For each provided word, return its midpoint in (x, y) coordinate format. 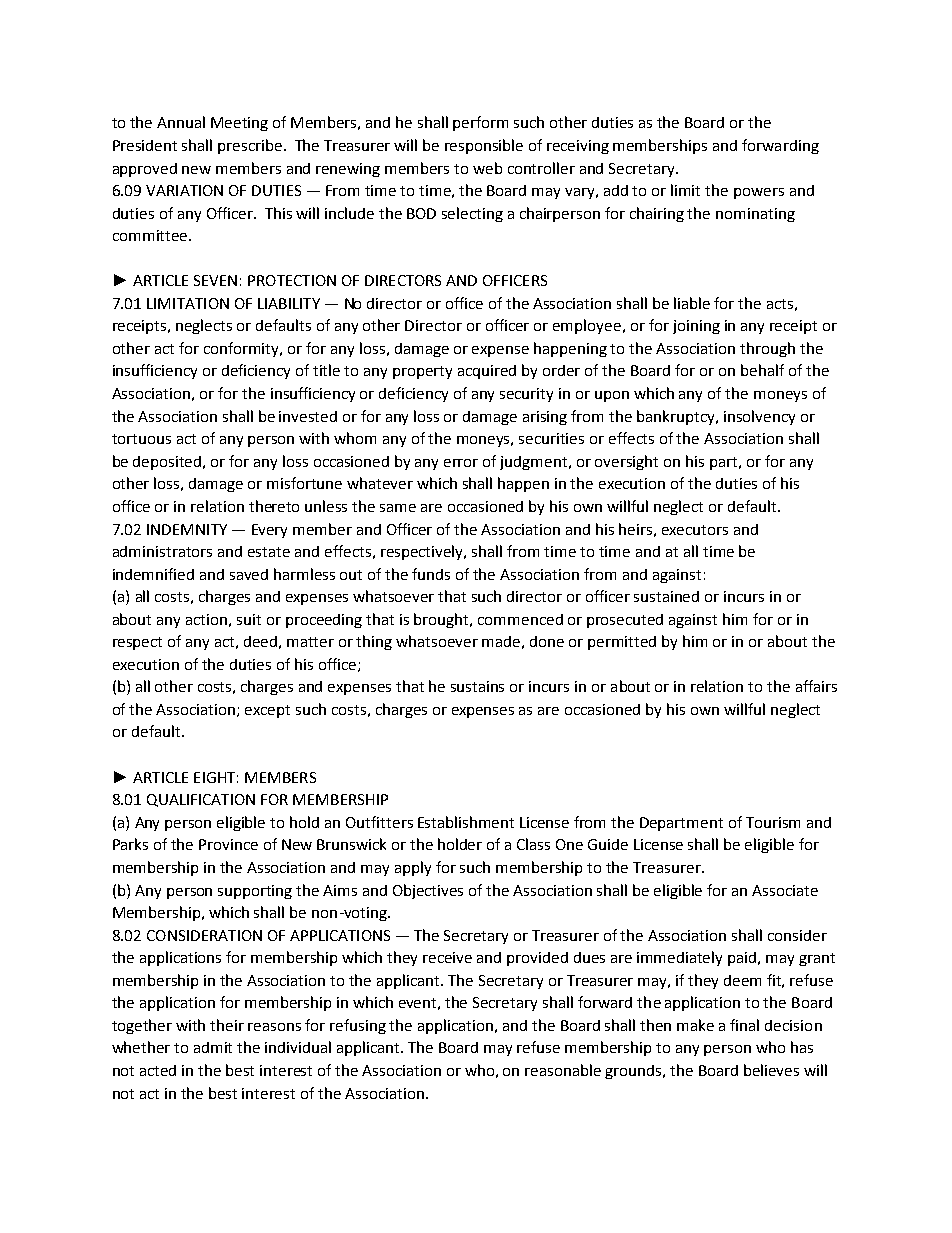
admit (213, 1047)
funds (431, 574)
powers (759, 193)
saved (249, 574)
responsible (484, 146)
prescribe (250, 146)
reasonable (563, 1070)
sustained (666, 596)
